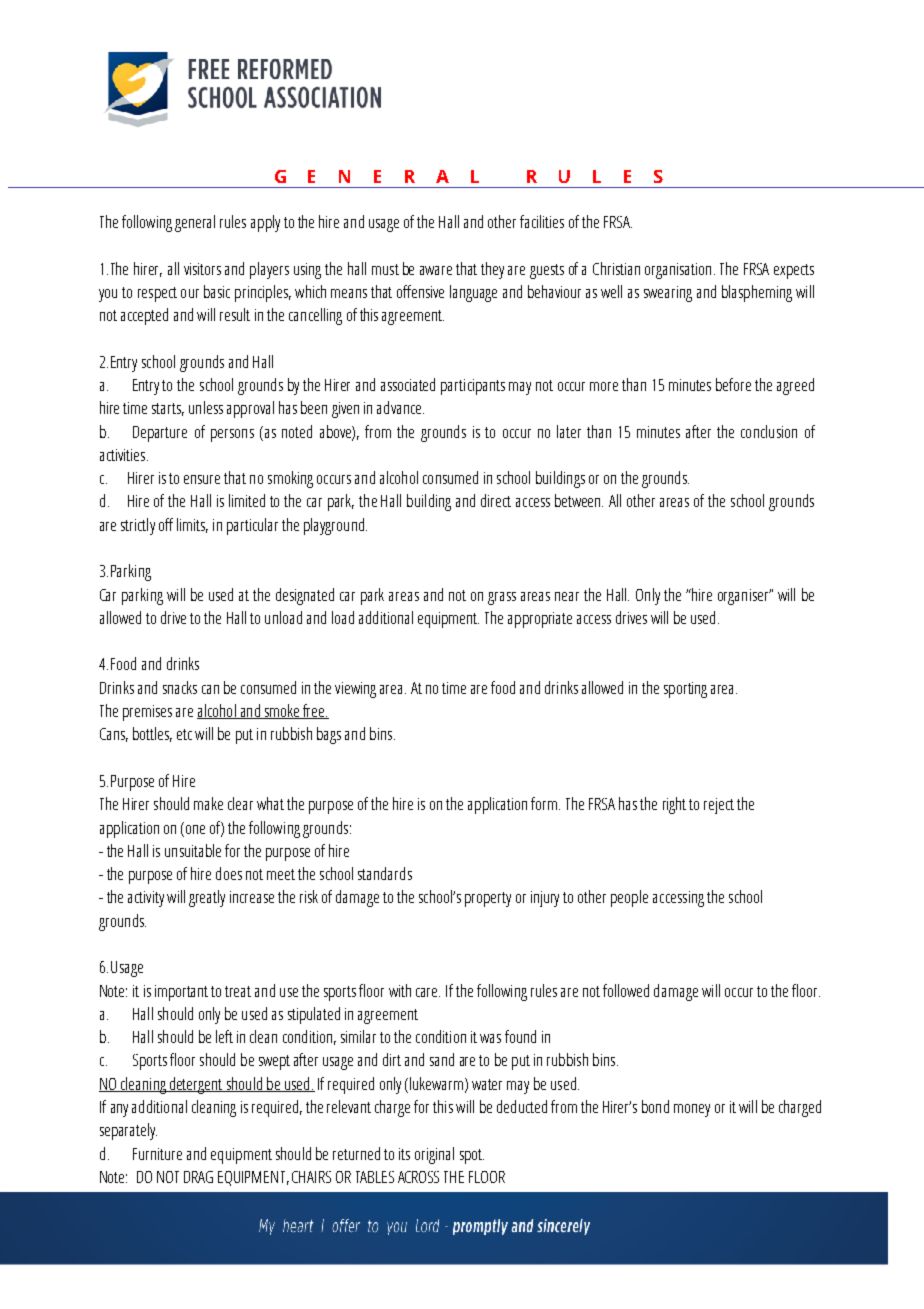 The height and width of the screenshot is (1309, 924). What do you see at coordinates (769, 431) in the screenshot?
I see `conclusion` at bounding box center [769, 431].
